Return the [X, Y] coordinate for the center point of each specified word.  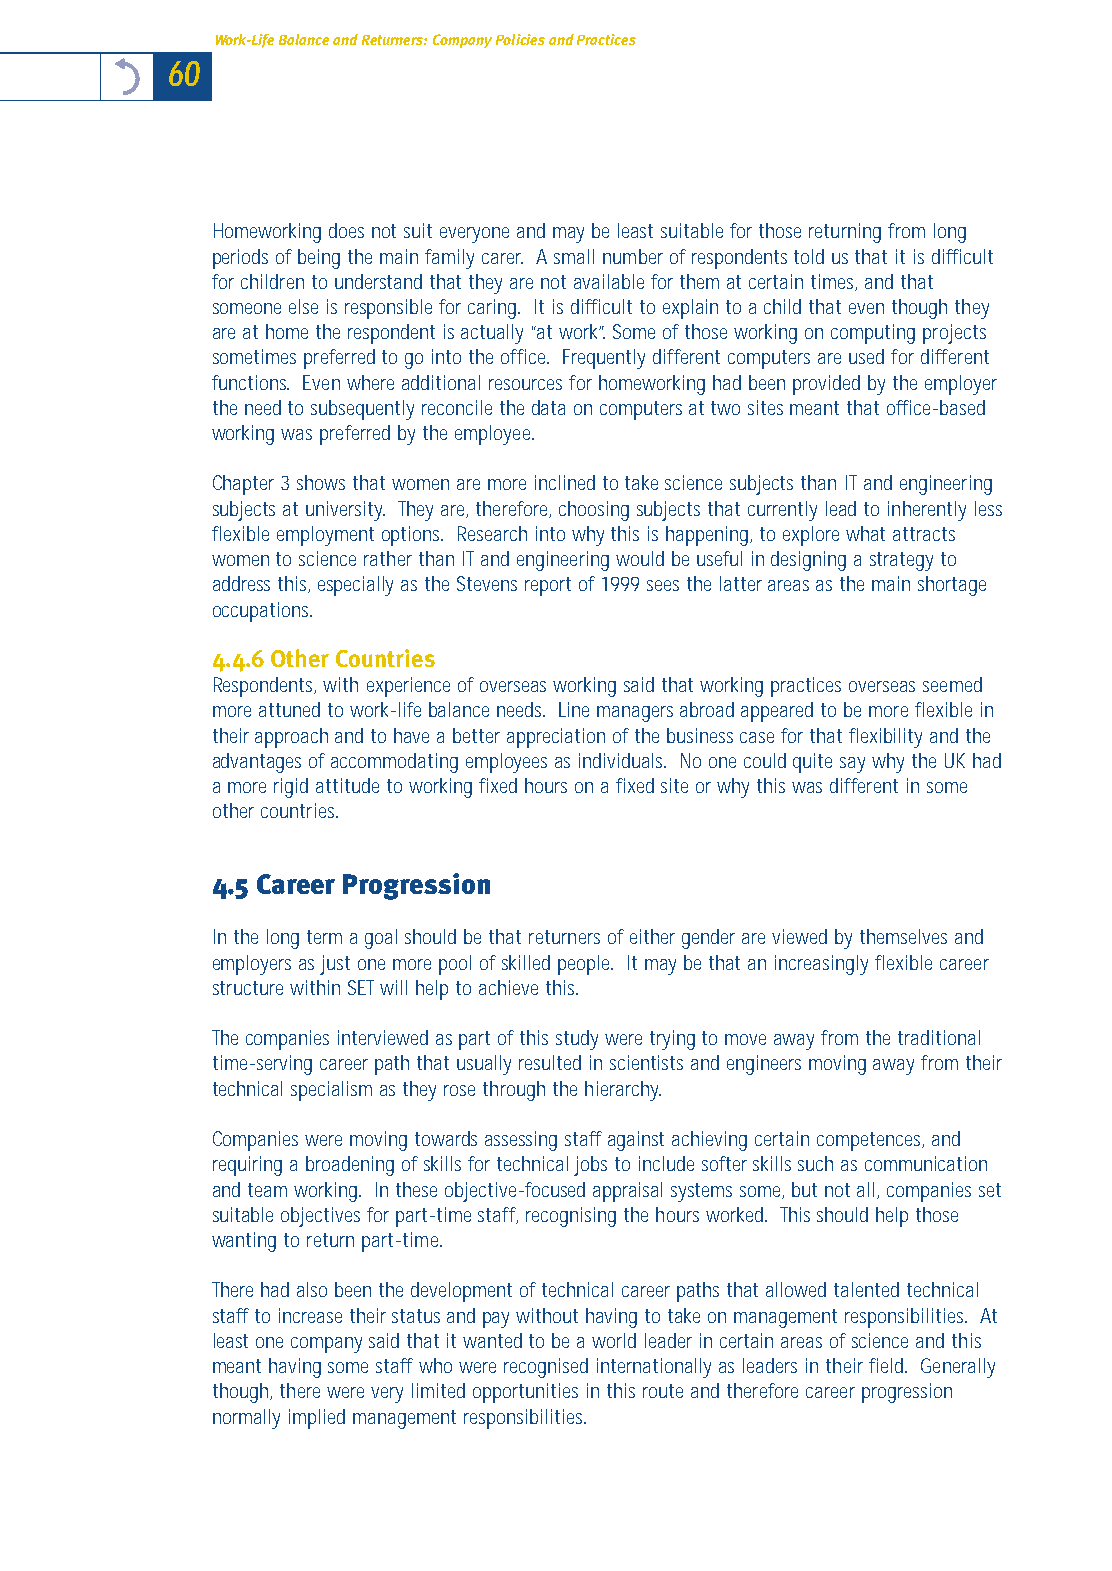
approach [291, 738]
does [346, 230]
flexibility [885, 738]
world [614, 1340]
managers [635, 714]
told [809, 256]
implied [317, 1419]
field [886, 1365]
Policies [520, 39]
